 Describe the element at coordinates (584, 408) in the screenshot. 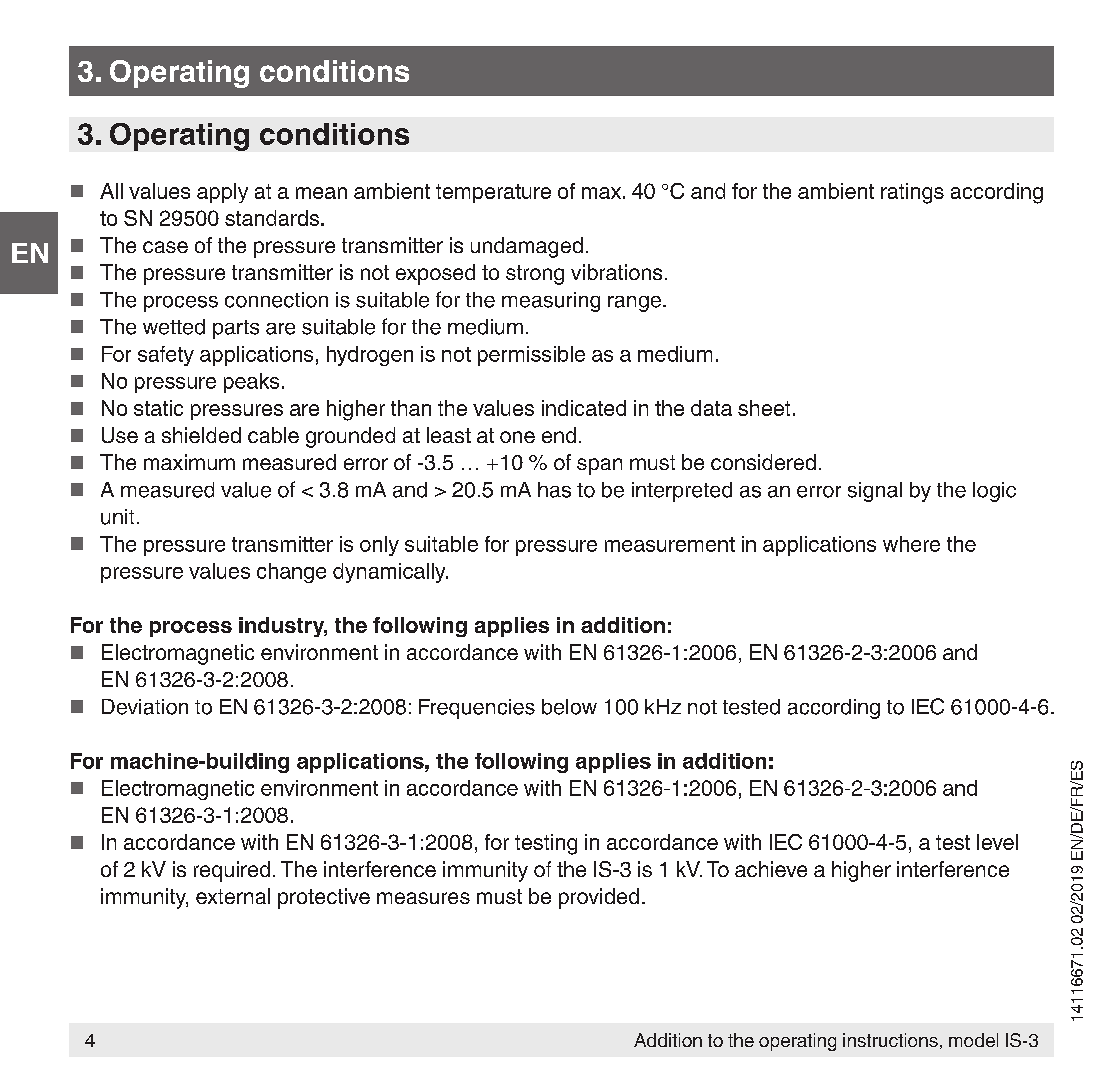

I see `indicated` at that location.
